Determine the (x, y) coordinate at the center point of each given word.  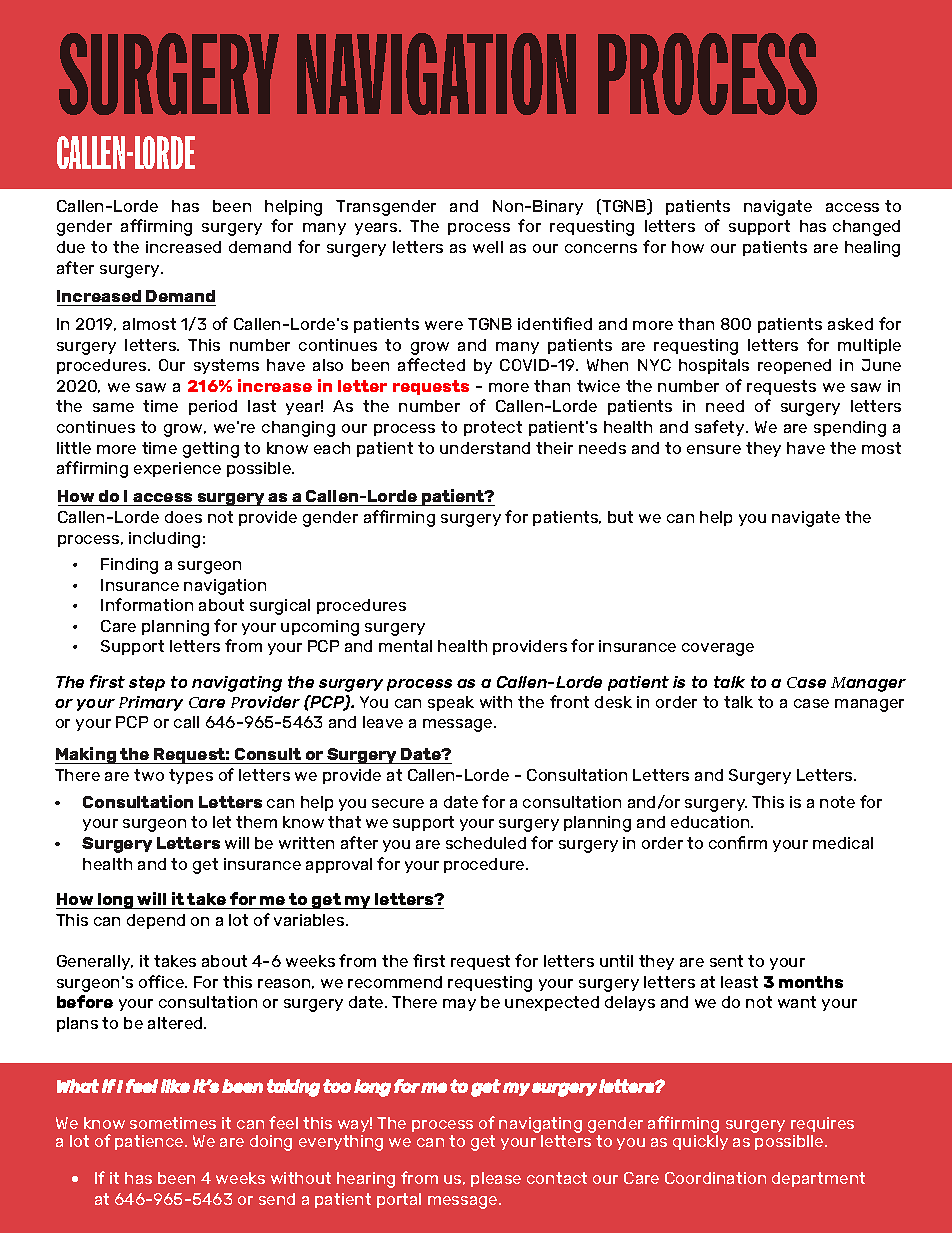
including (164, 540)
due (71, 247)
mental (405, 646)
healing (872, 249)
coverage (718, 649)
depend (156, 921)
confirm (738, 842)
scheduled (486, 843)
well (488, 247)
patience (150, 1142)
